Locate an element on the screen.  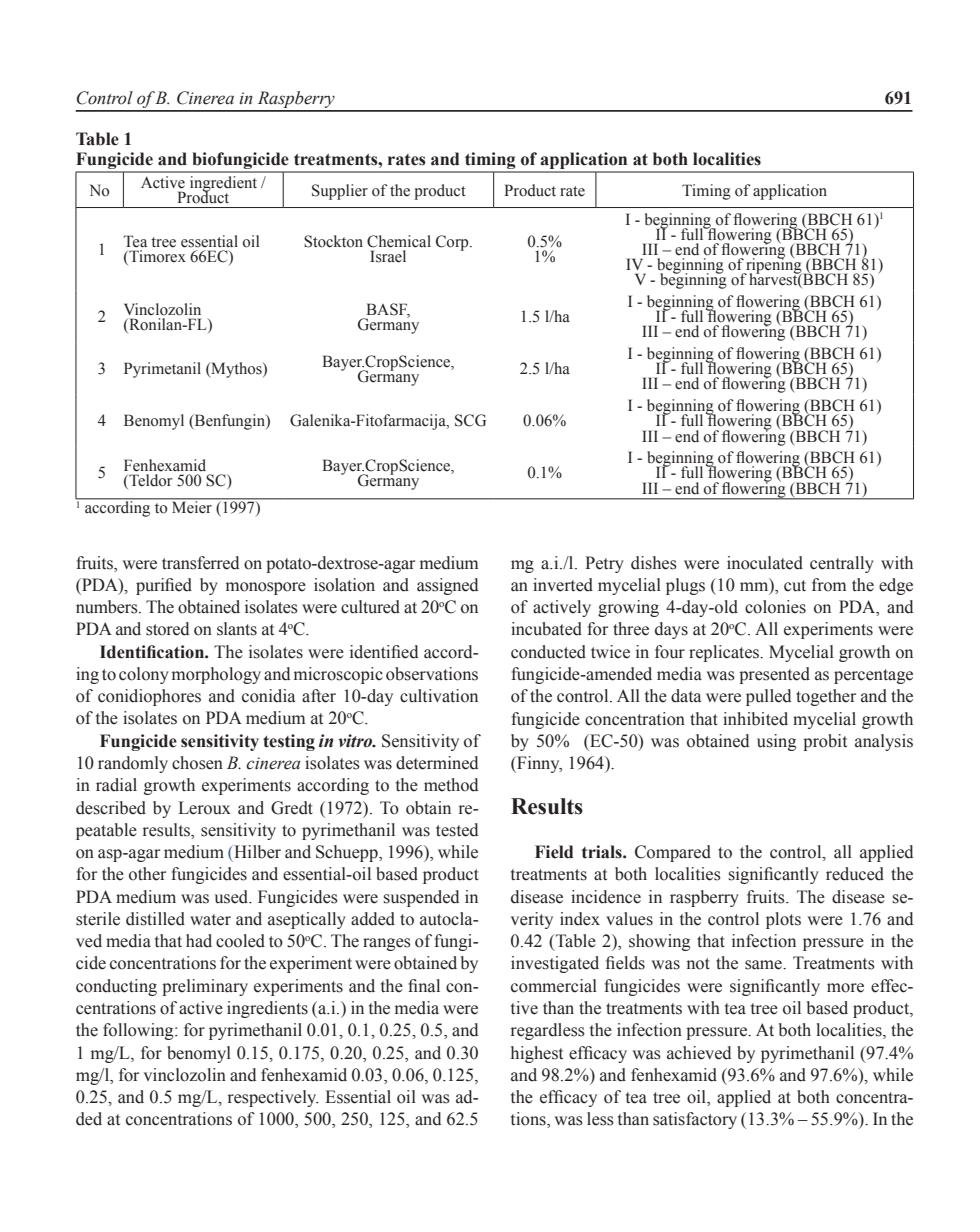
morphology is located at coordinates (216, 675).
